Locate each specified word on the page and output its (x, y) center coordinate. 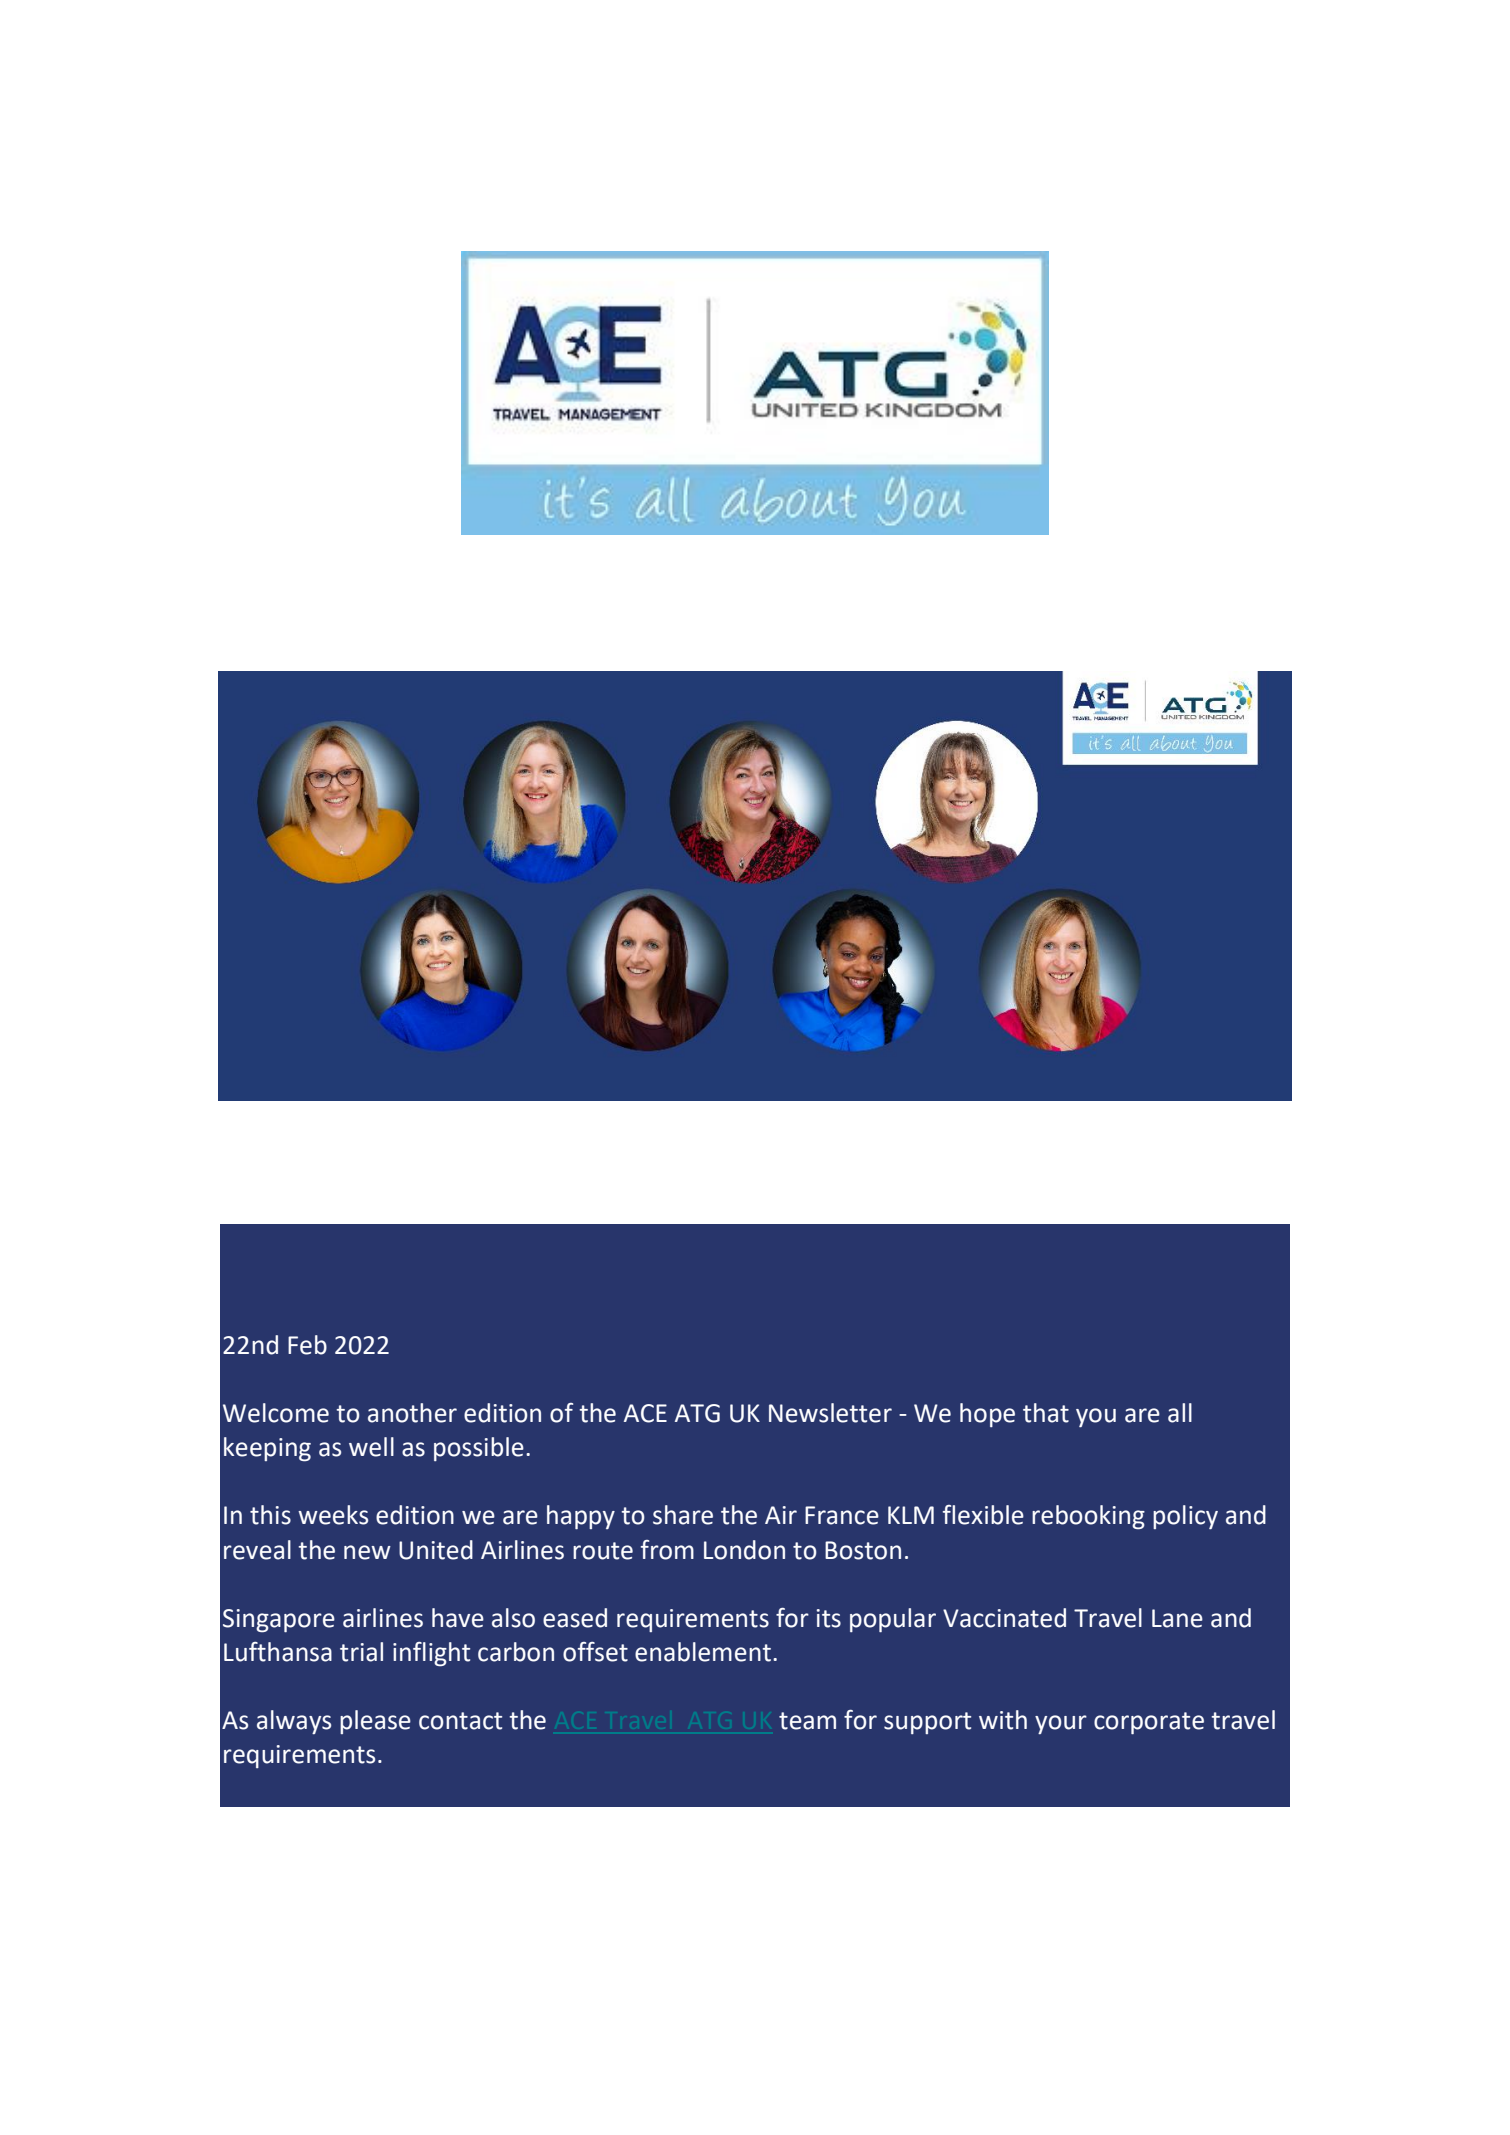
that (1046, 1413)
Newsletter (830, 1413)
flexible (983, 1515)
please (375, 1722)
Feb (307, 1345)
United (436, 1550)
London (744, 1550)
